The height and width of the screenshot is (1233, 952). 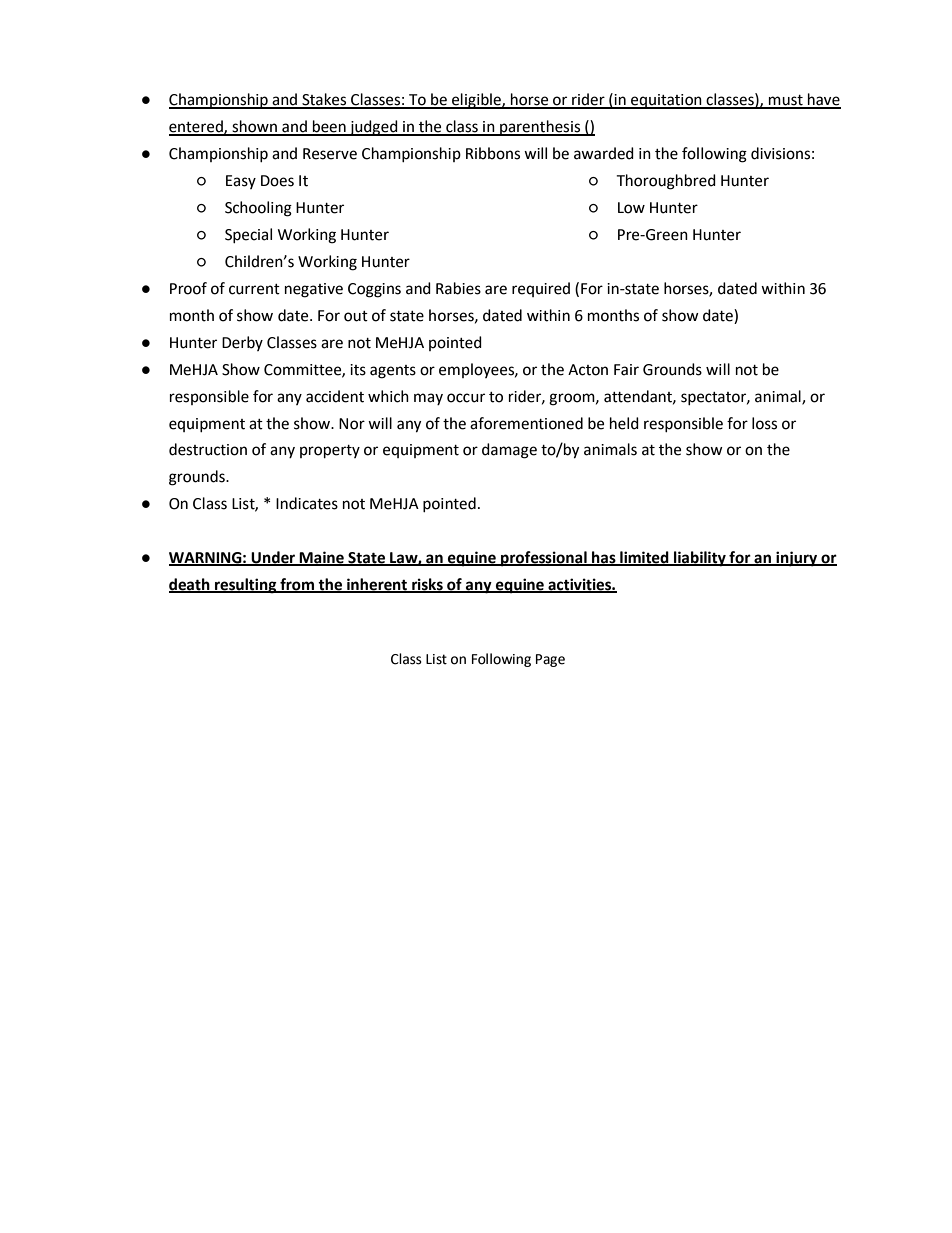 I want to click on Fair, so click(x=626, y=370).
